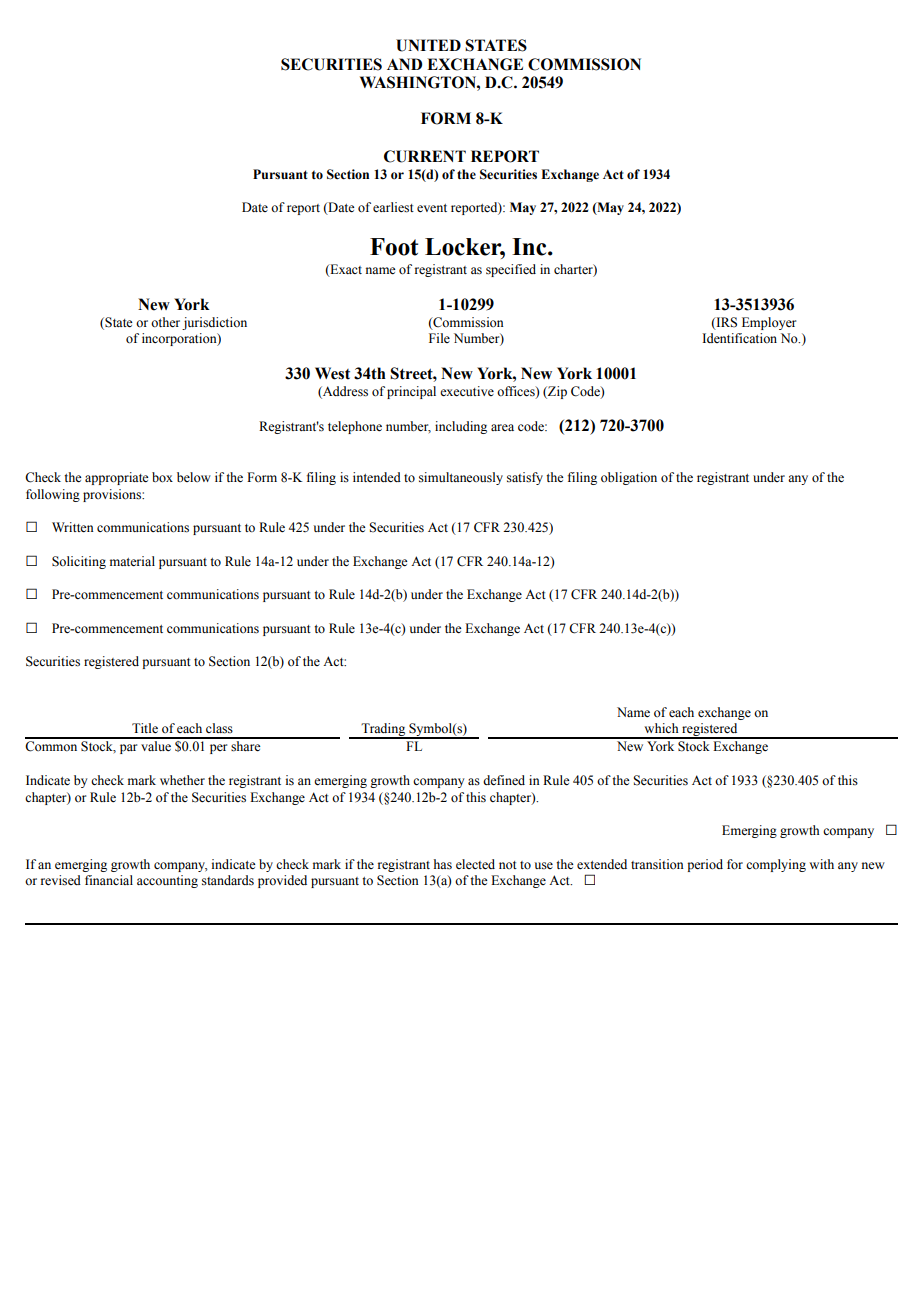 The width and height of the screenshot is (924, 1308). What do you see at coordinates (167, 881) in the screenshot?
I see `accounting` at bounding box center [167, 881].
